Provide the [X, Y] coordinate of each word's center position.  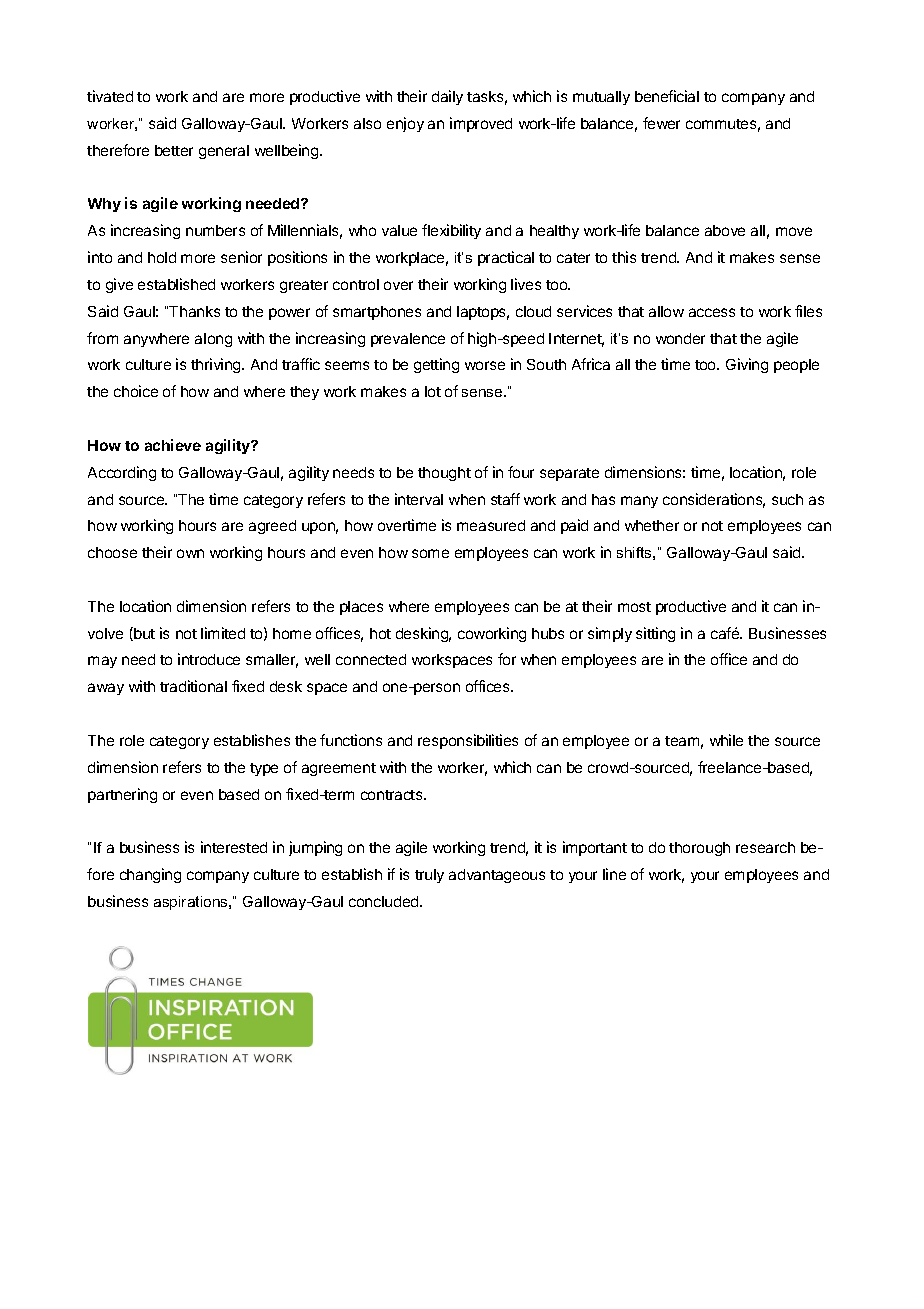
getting [436, 365]
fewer [661, 123]
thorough [699, 849]
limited [223, 633]
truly [429, 876]
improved [481, 124]
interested [234, 847]
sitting [655, 634]
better [174, 150]
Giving [747, 365]
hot [380, 633]
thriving [217, 365]
